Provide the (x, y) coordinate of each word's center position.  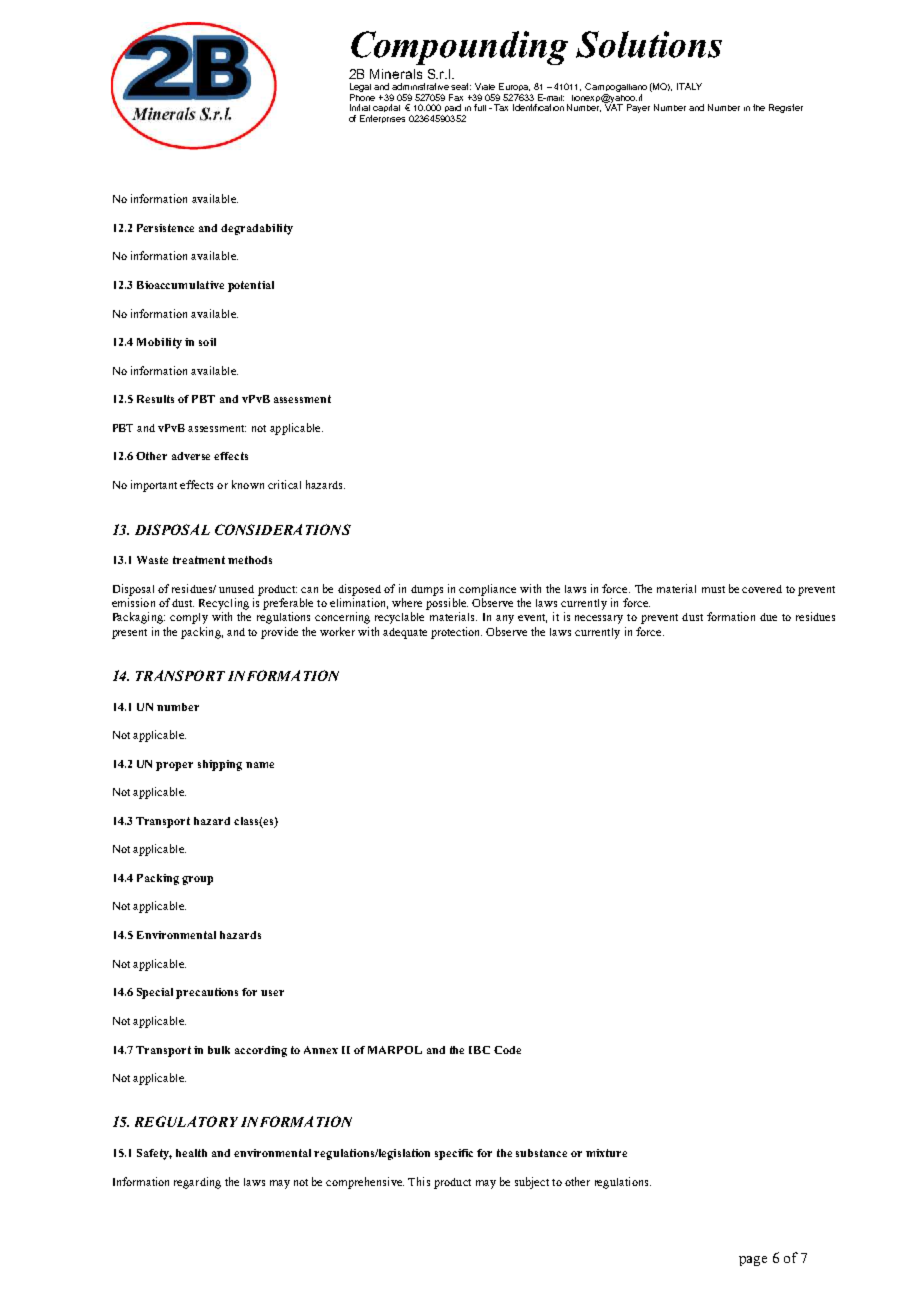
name (260, 765)
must (713, 589)
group (197, 880)
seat (461, 86)
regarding (197, 1183)
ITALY (689, 86)
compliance (487, 590)
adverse (191, 456)
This (419, 1181)
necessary (599, 619)
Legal (360, 89)
